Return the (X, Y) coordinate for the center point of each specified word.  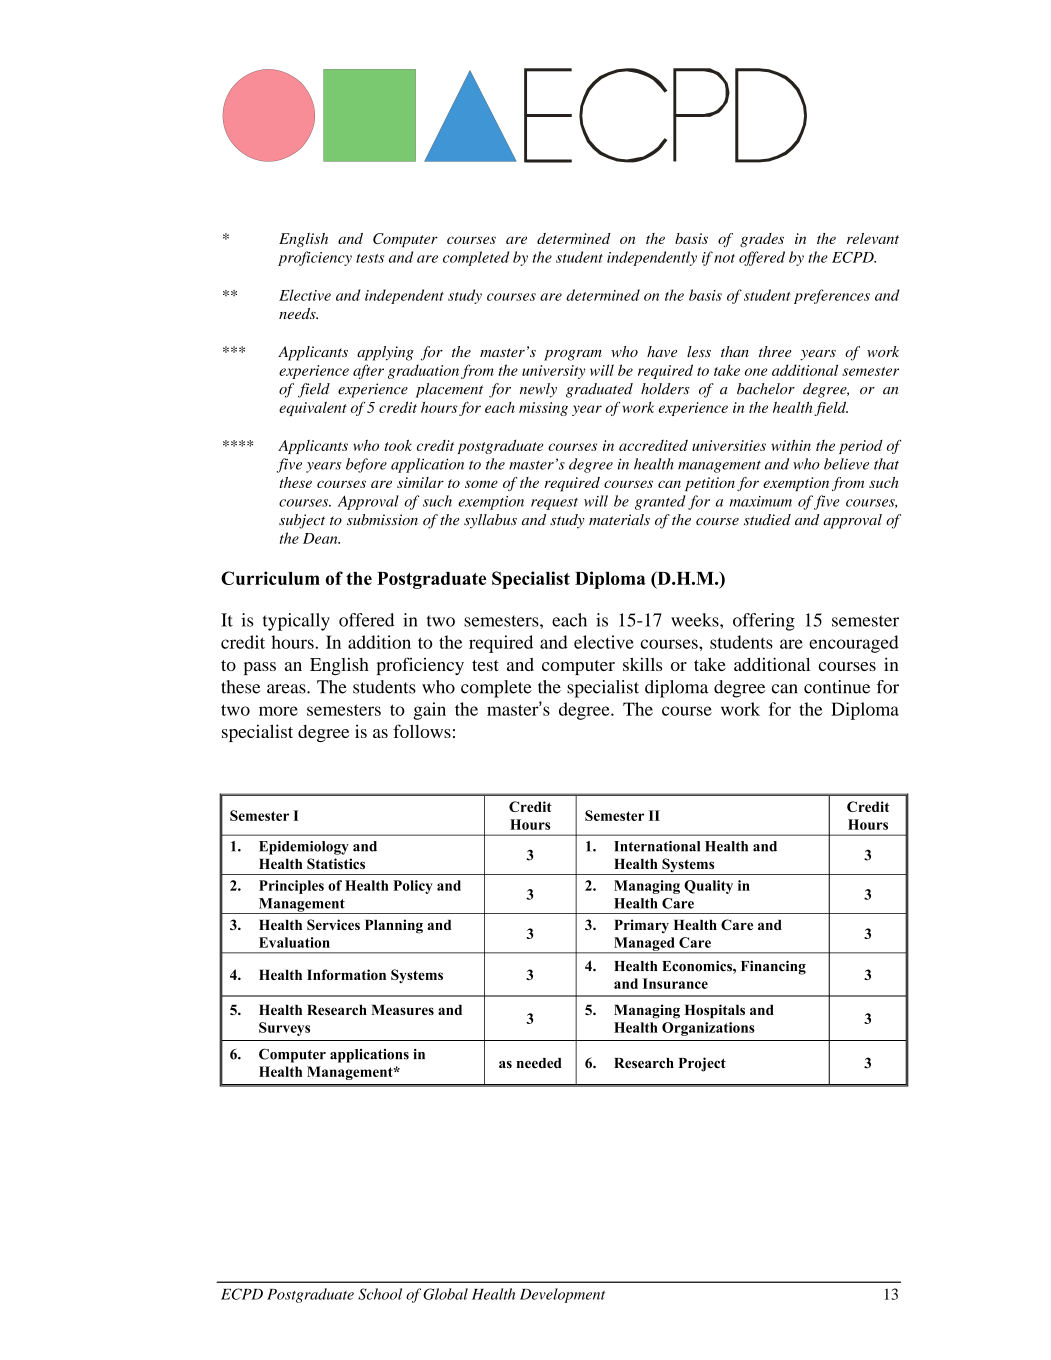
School (380, 1294)
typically (296, 622)
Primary (641, 926)
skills (642, 664)
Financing (773, 967)
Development (562, 1295)
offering (764, 622)
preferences (832, 296)
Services (333, 924)
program (573, 355)
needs (298, 313)
